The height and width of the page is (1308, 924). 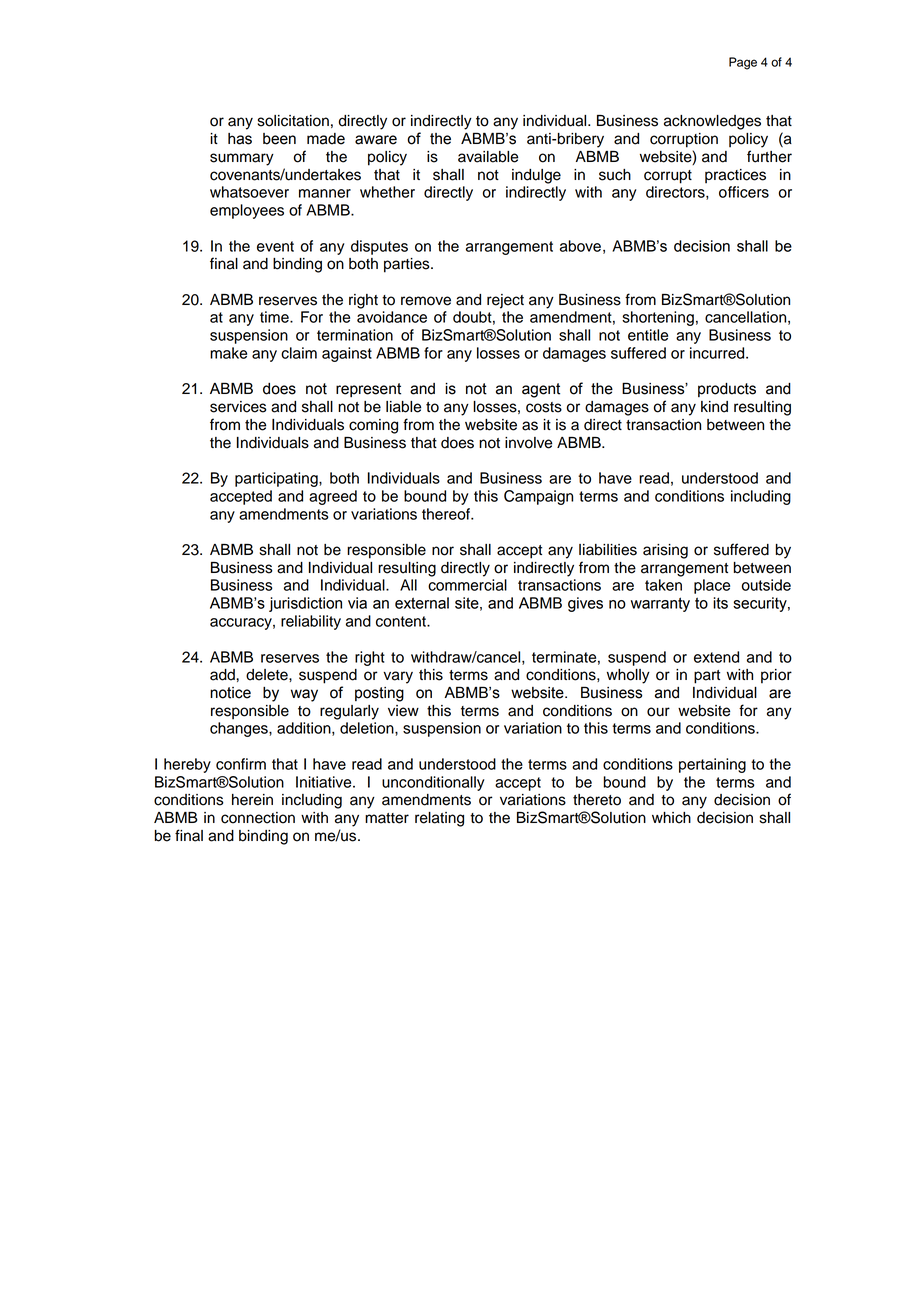 What do you see at coordinates (720, 603) in the page?
I see `its` at bounding box center [720, 603].
